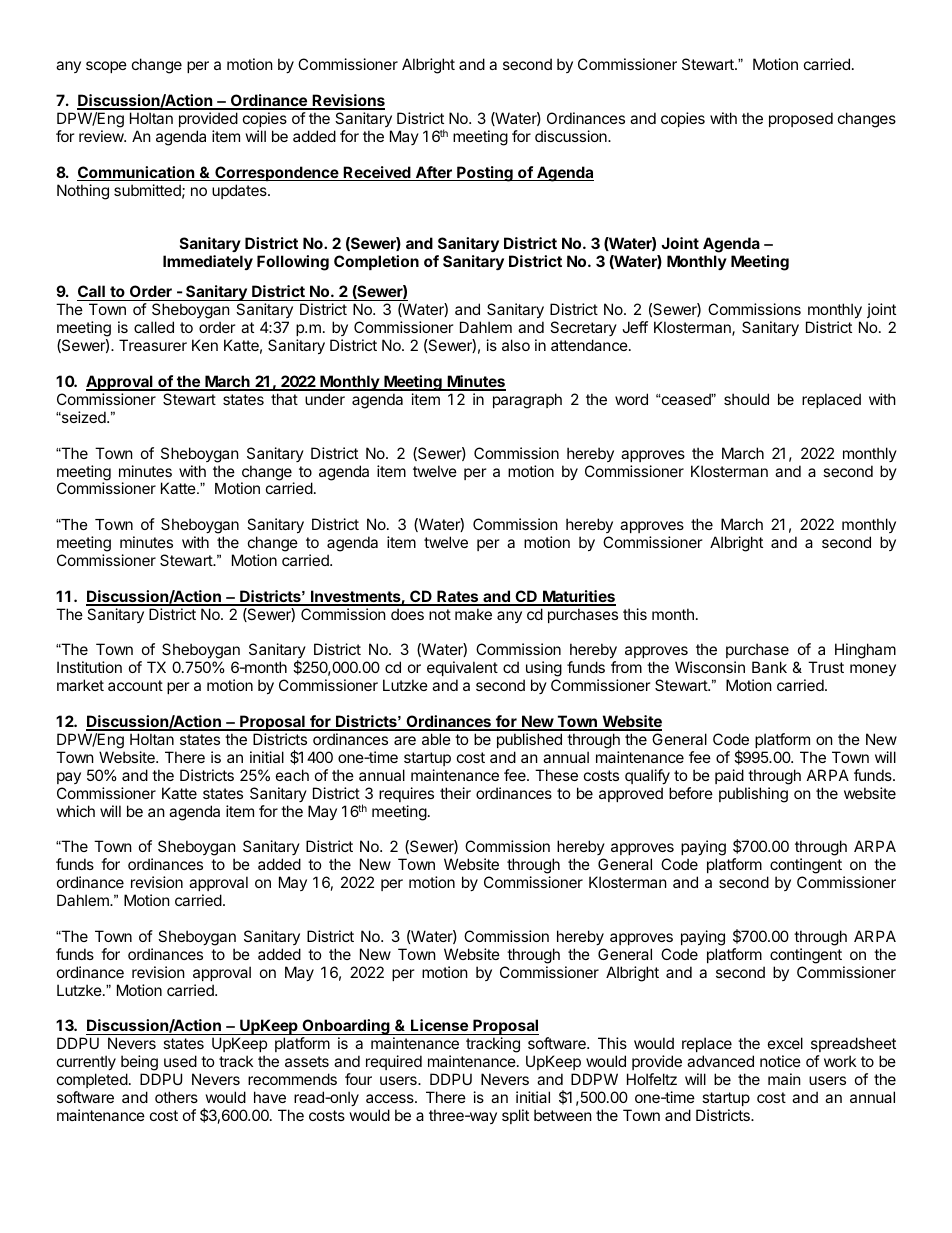 This screenshot has width=952, height=1233. I want to click on also, so click(516, 345).
